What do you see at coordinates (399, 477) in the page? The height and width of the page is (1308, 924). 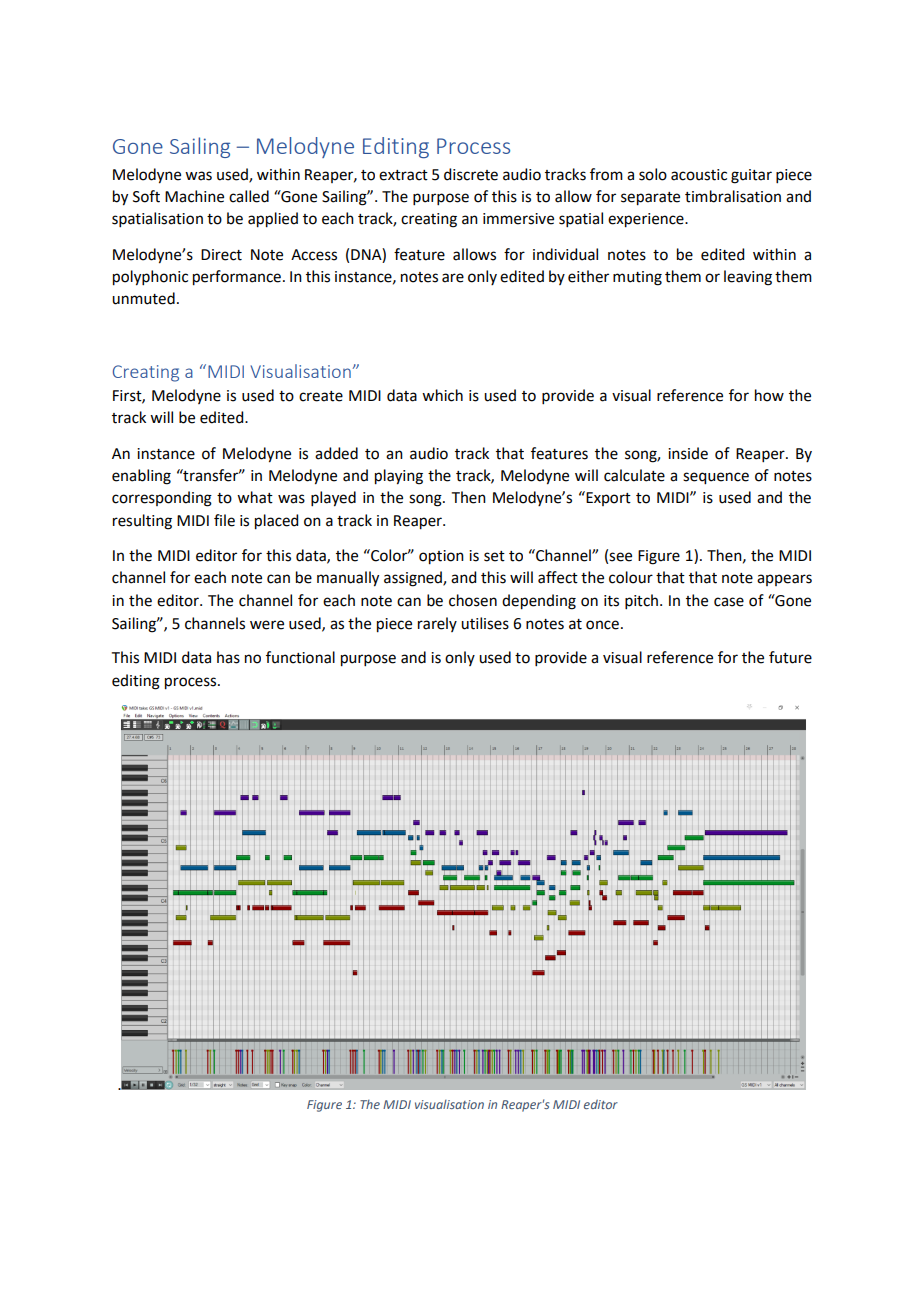 I see `playing` at bounding box center [399, 477].
